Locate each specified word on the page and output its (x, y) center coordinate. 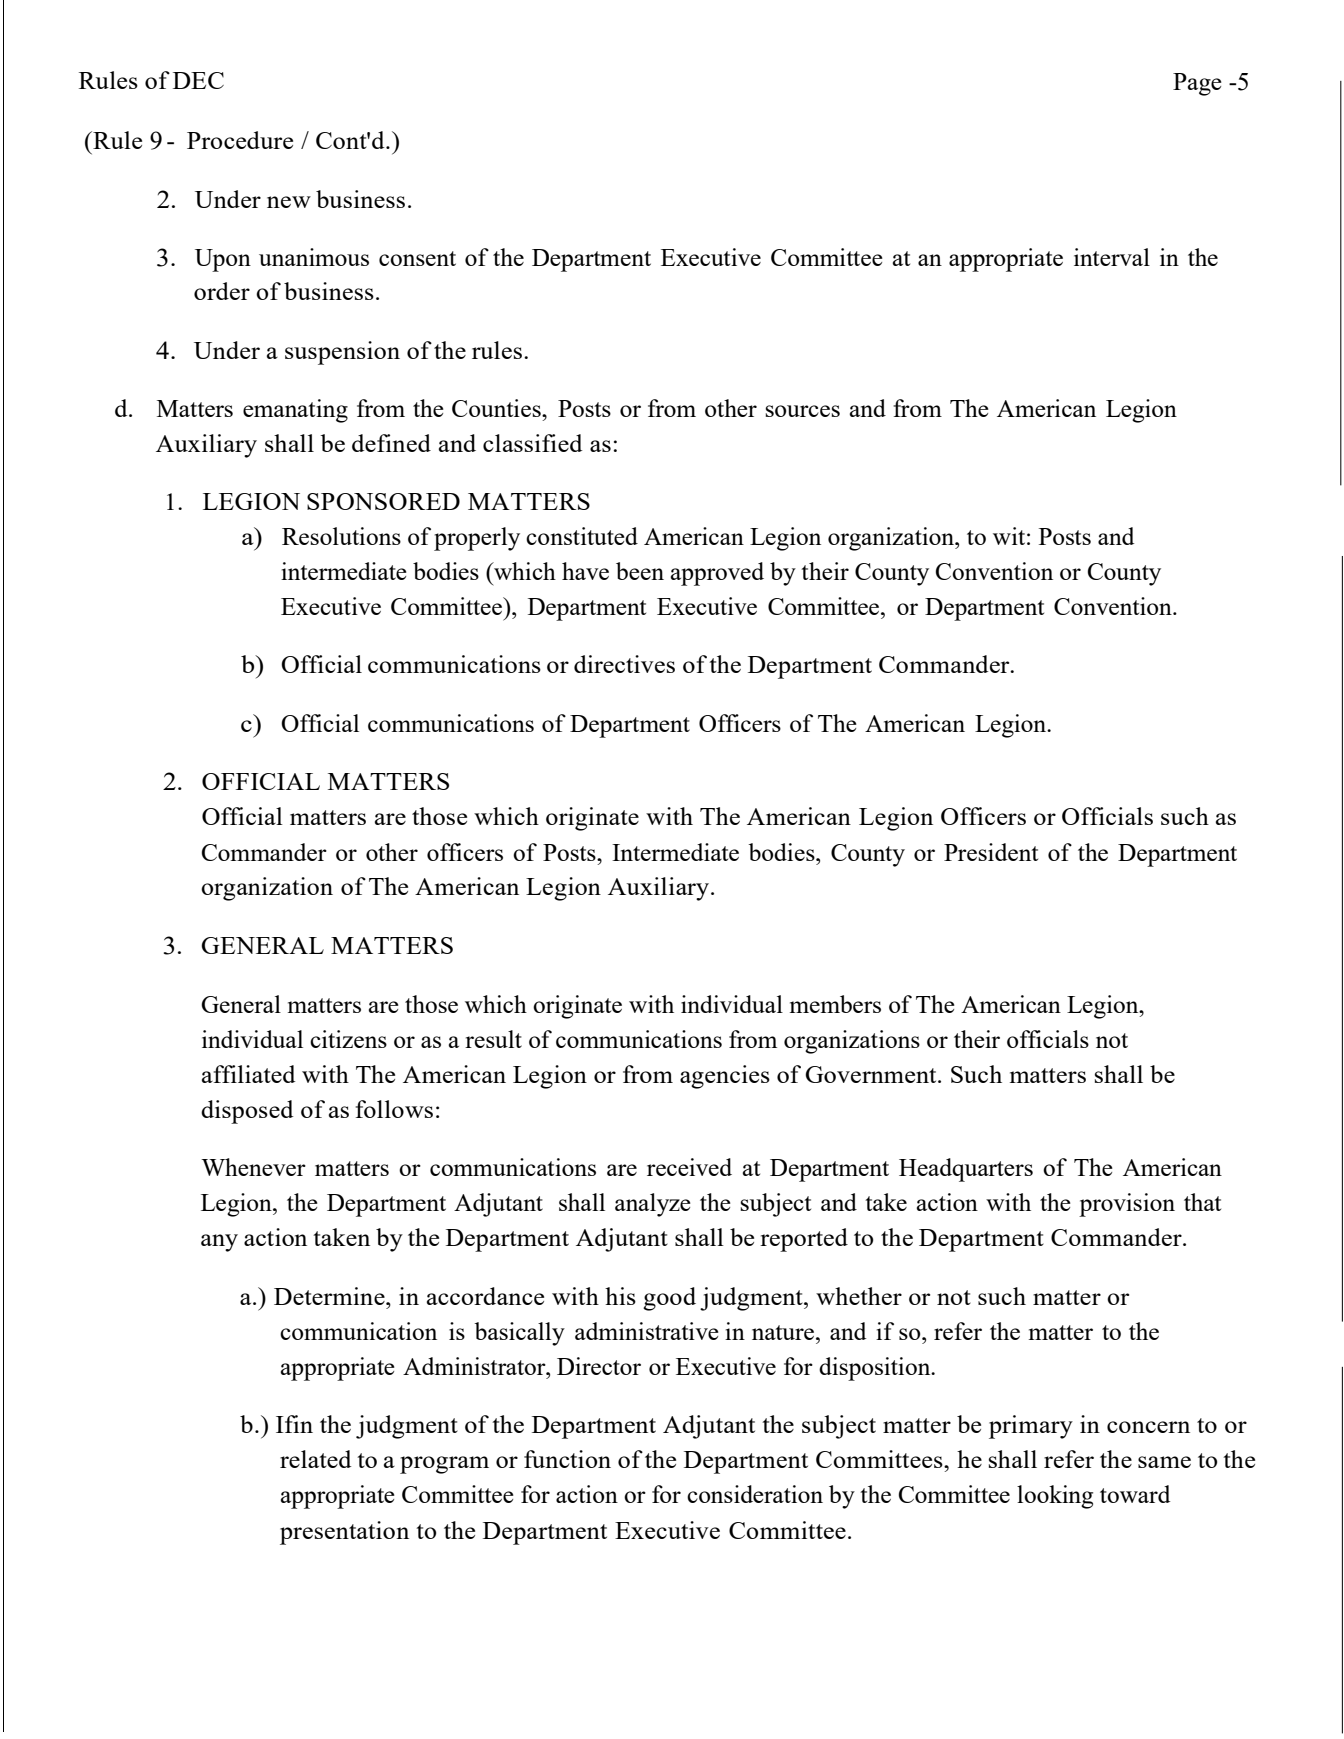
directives (624, 664)
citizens (348, 1039)
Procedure (240, 140)
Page (1197, 84)
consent (417, 258)
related (315, 1459)
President (991, 852)
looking (1055, 1497)
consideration (755, 1494)
